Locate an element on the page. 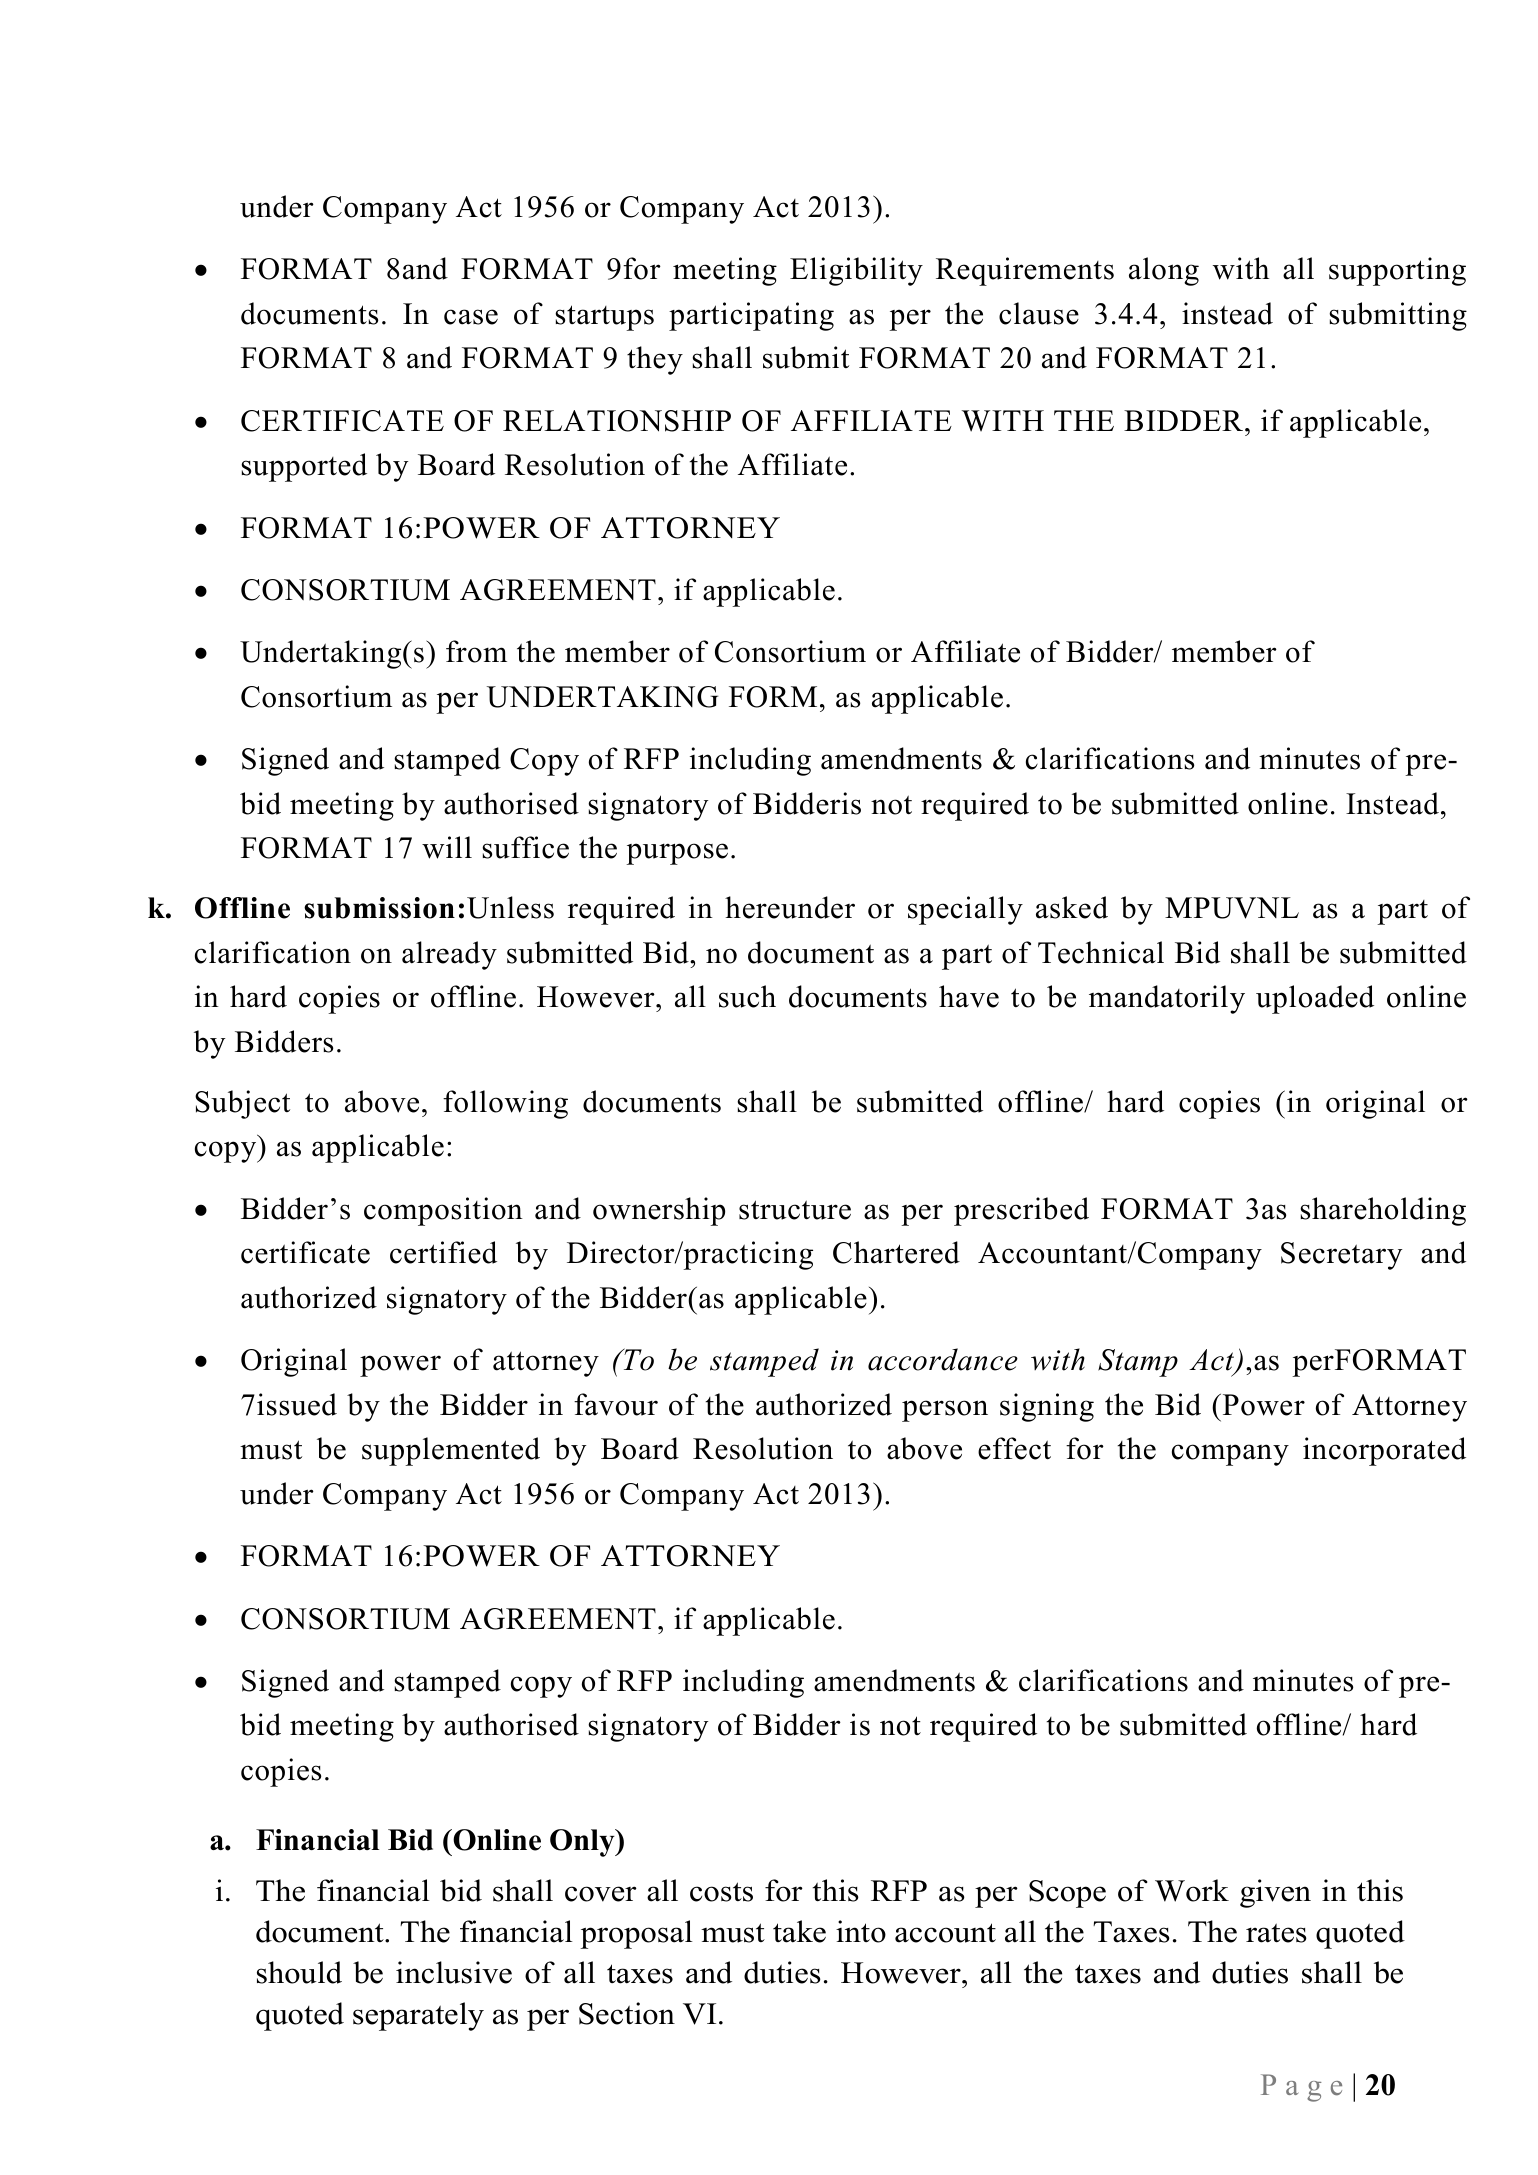 Image resolution: width=1538 pixels, height=2175 pixels. case is located at coordinates (471, 317).
